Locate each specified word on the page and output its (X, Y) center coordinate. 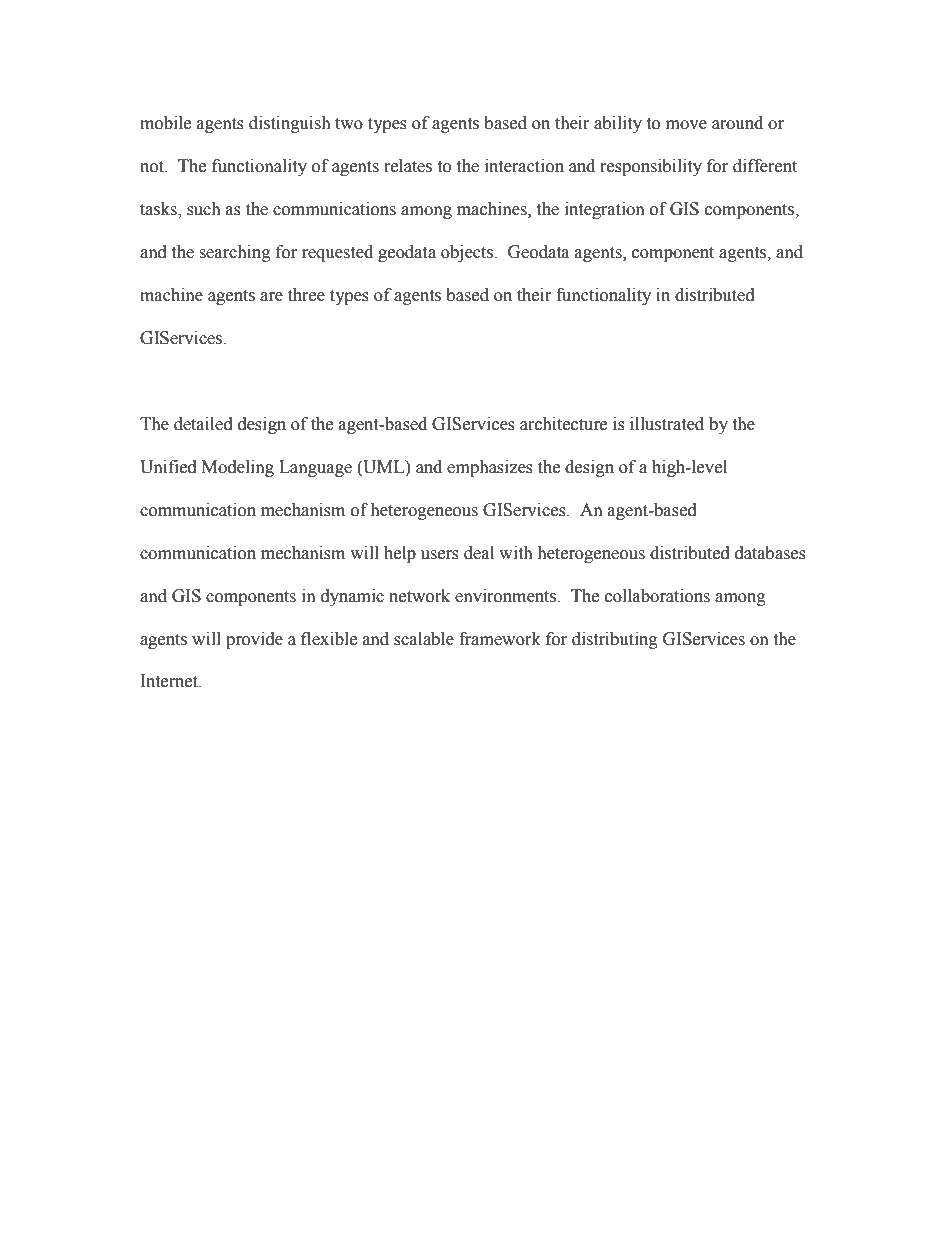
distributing (615, 640)
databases (770, 553)
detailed (203, 424)
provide (254, 640)
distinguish (290, 124)
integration (605, 210)
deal (479, 553)
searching (235, 253)
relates (408, 166)
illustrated (667, 424)
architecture (563, 424)
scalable (424, 639)
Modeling (238, 468)
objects (468, 253)
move (686, 125)
